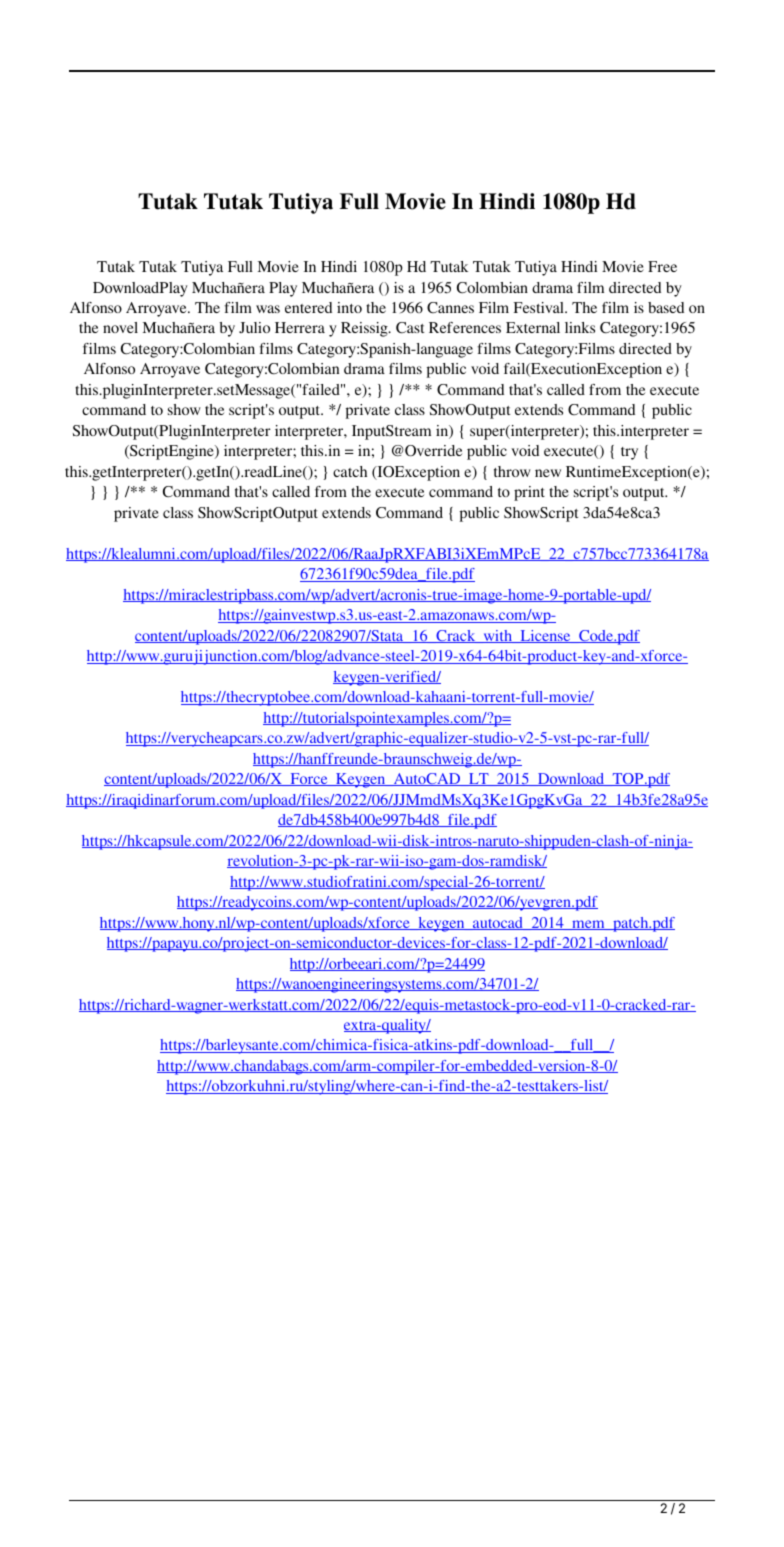 The height and width of the screenshot is (1547, 784). What do you see at coordinates (529, 493) in the screenshot?
I see `print` at bounding box center [529, 493].
